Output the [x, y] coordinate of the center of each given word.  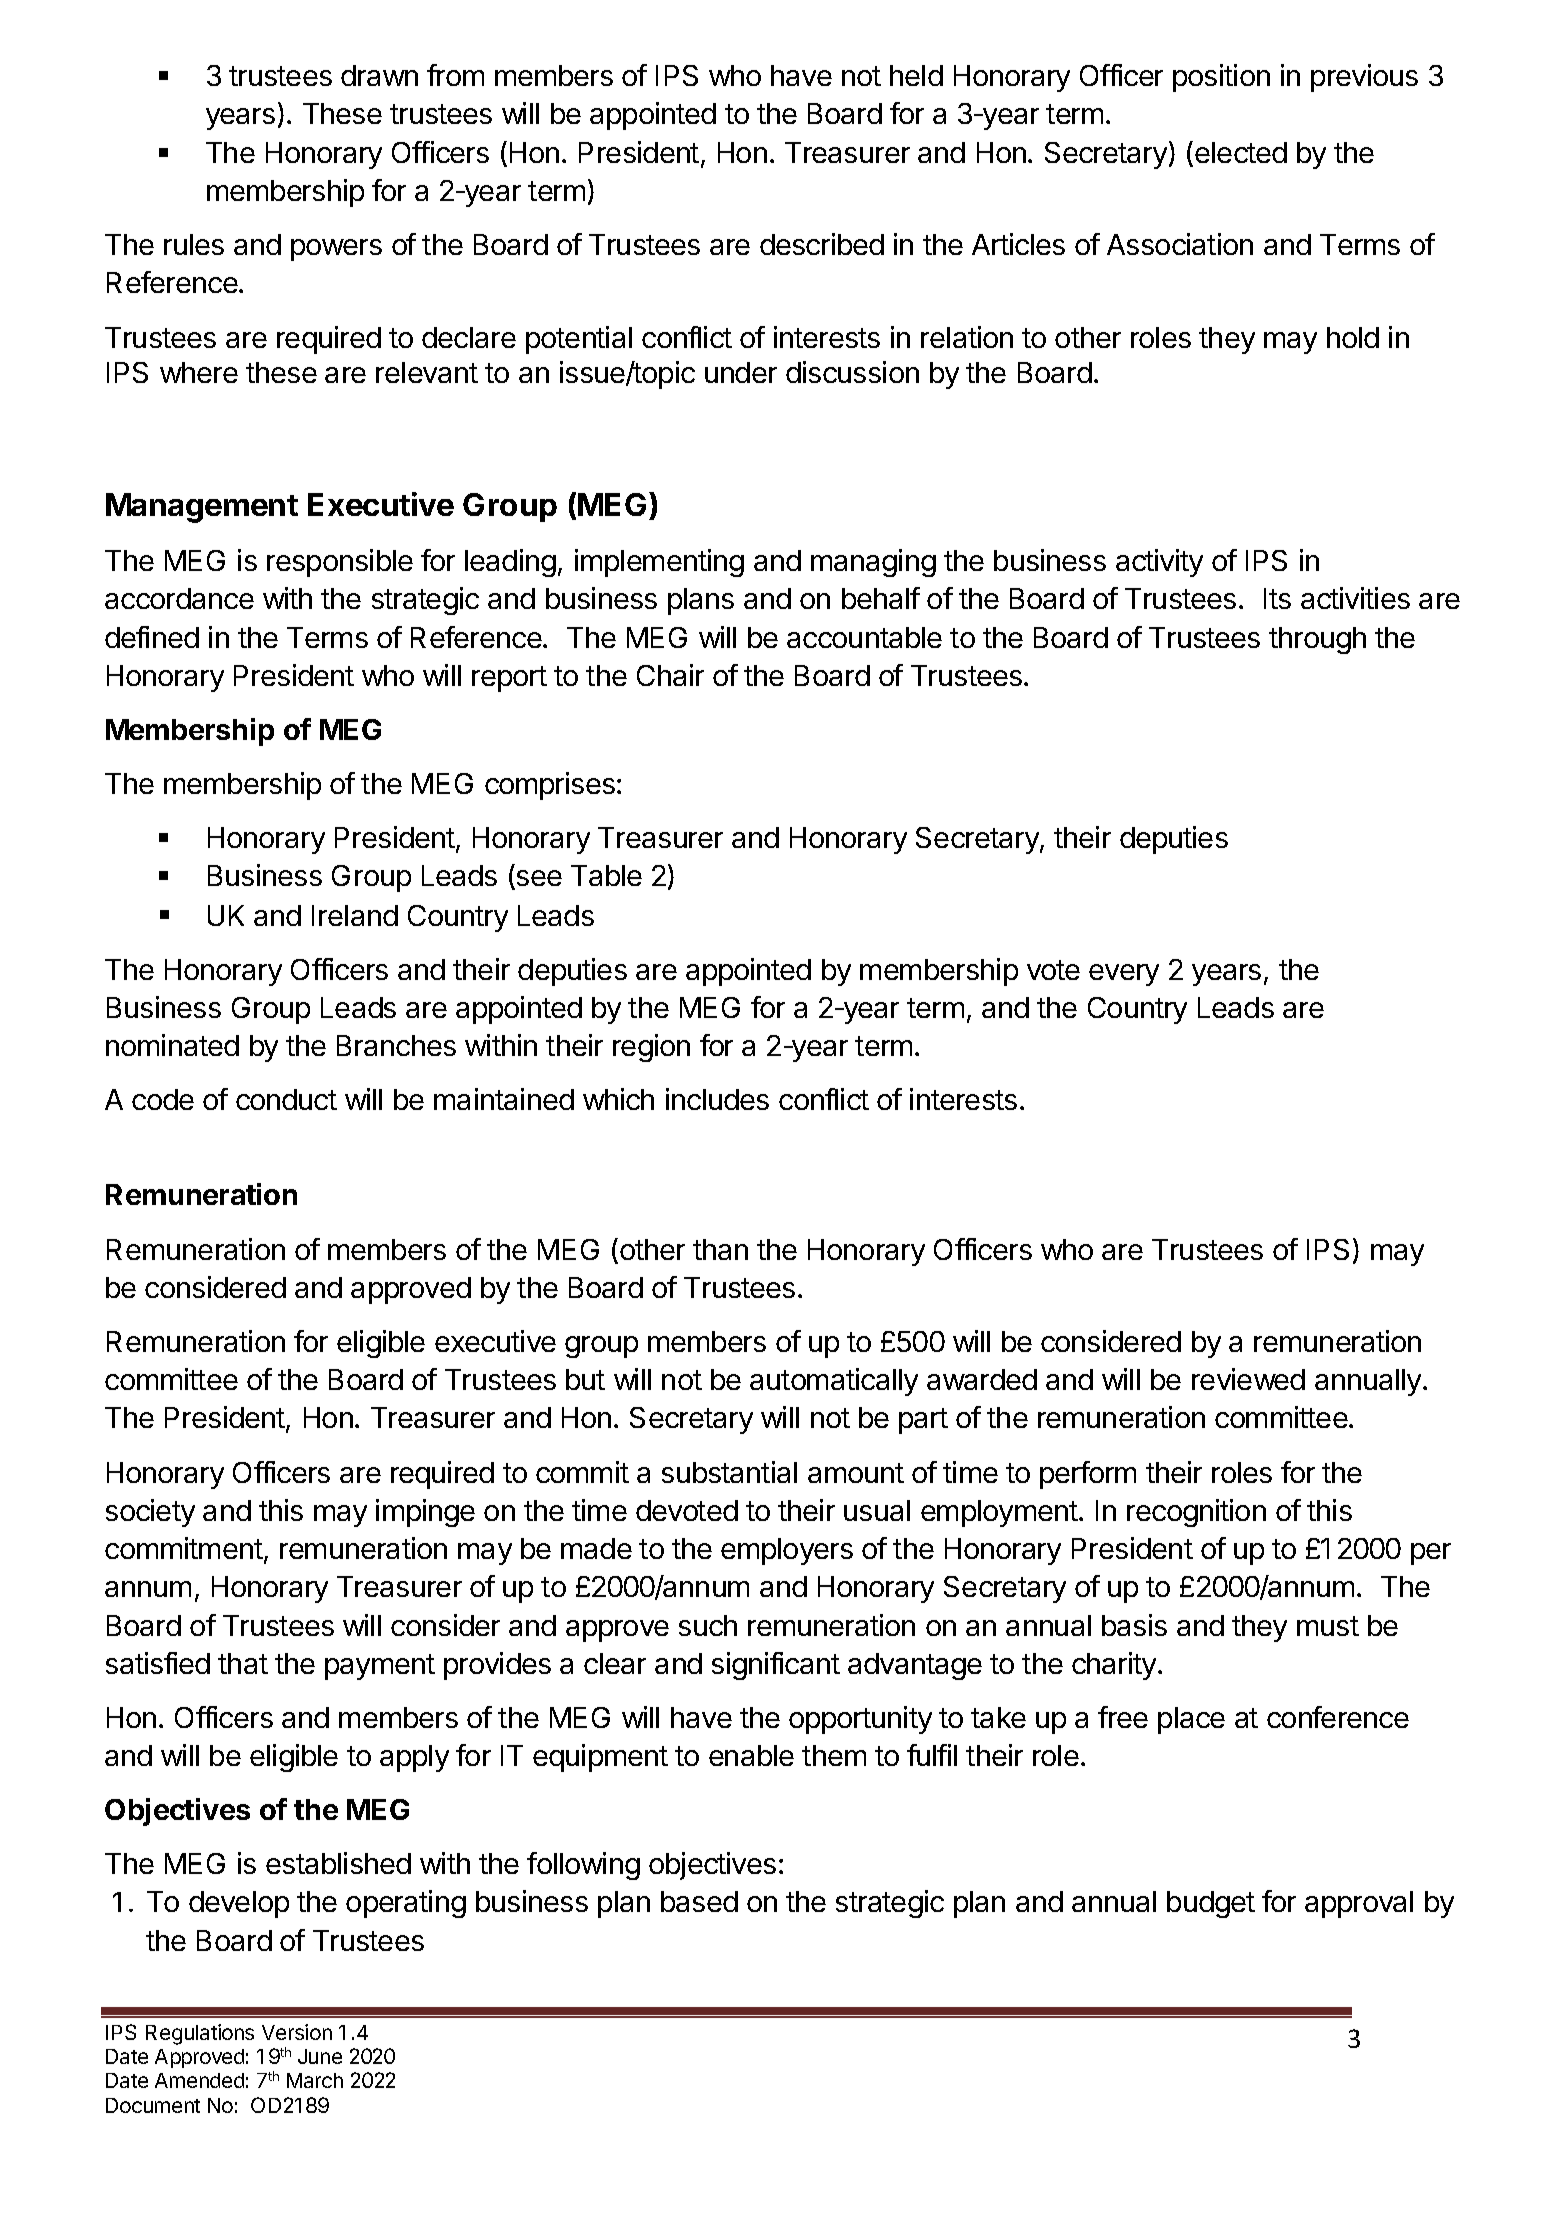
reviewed [1248, 1379]
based [699, 1901]
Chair [670, 675]
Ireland [355, 915]
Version [297, 2032]
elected [1241, 152]
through [1317, 640]
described [822, 244]
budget [1211, 1904]
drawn [379, 75]
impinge [425, 1513]
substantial [729, 1472]
